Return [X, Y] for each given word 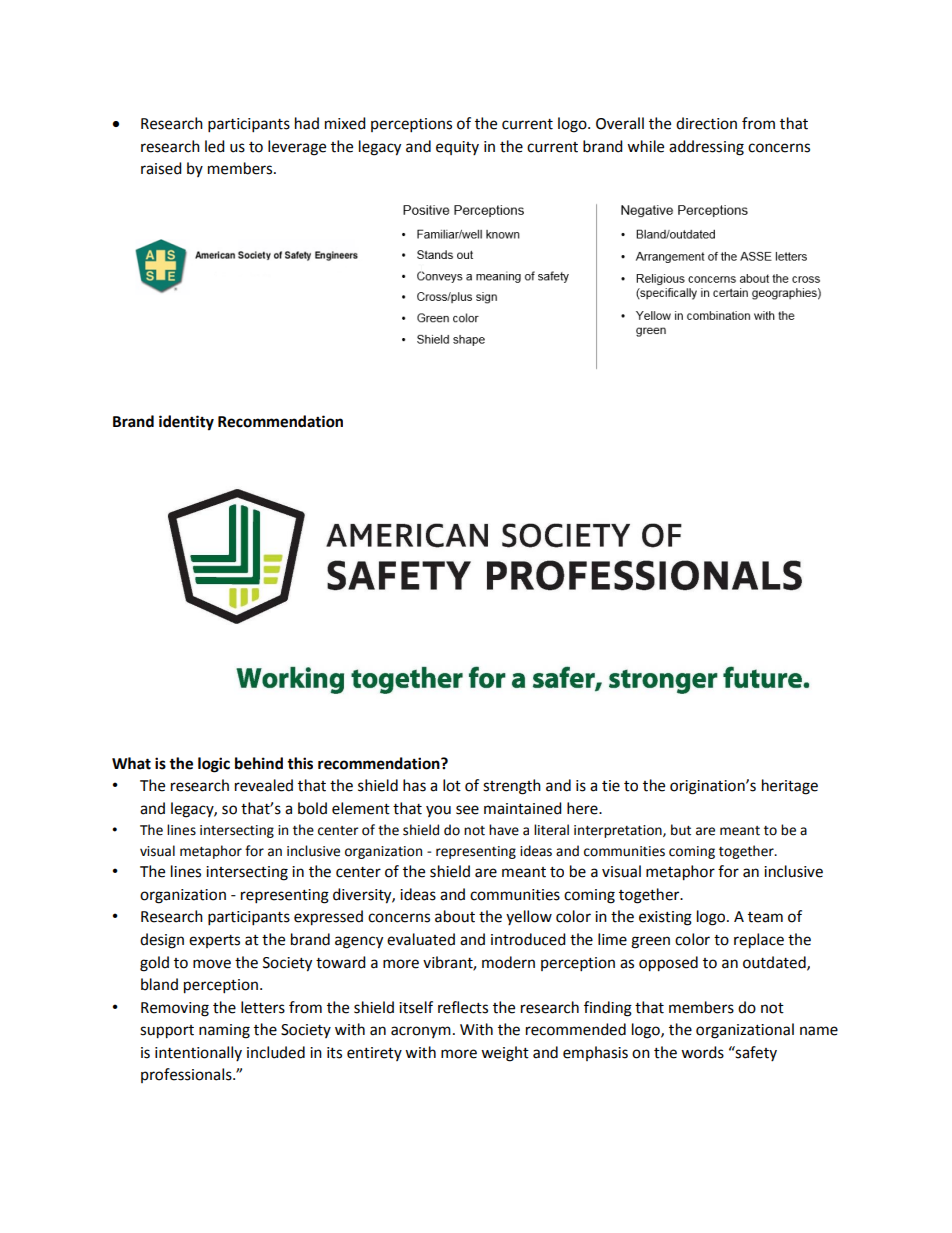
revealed [264, 785]
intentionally [198, 1053]
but [681, 830]
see [467, 810]
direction [706, 123]
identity [186, 423]
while [645, 146]
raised [161, 168]
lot [452, 785]
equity [457, 148]
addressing [706, 148]
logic [214, 765]
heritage [790, 787]
